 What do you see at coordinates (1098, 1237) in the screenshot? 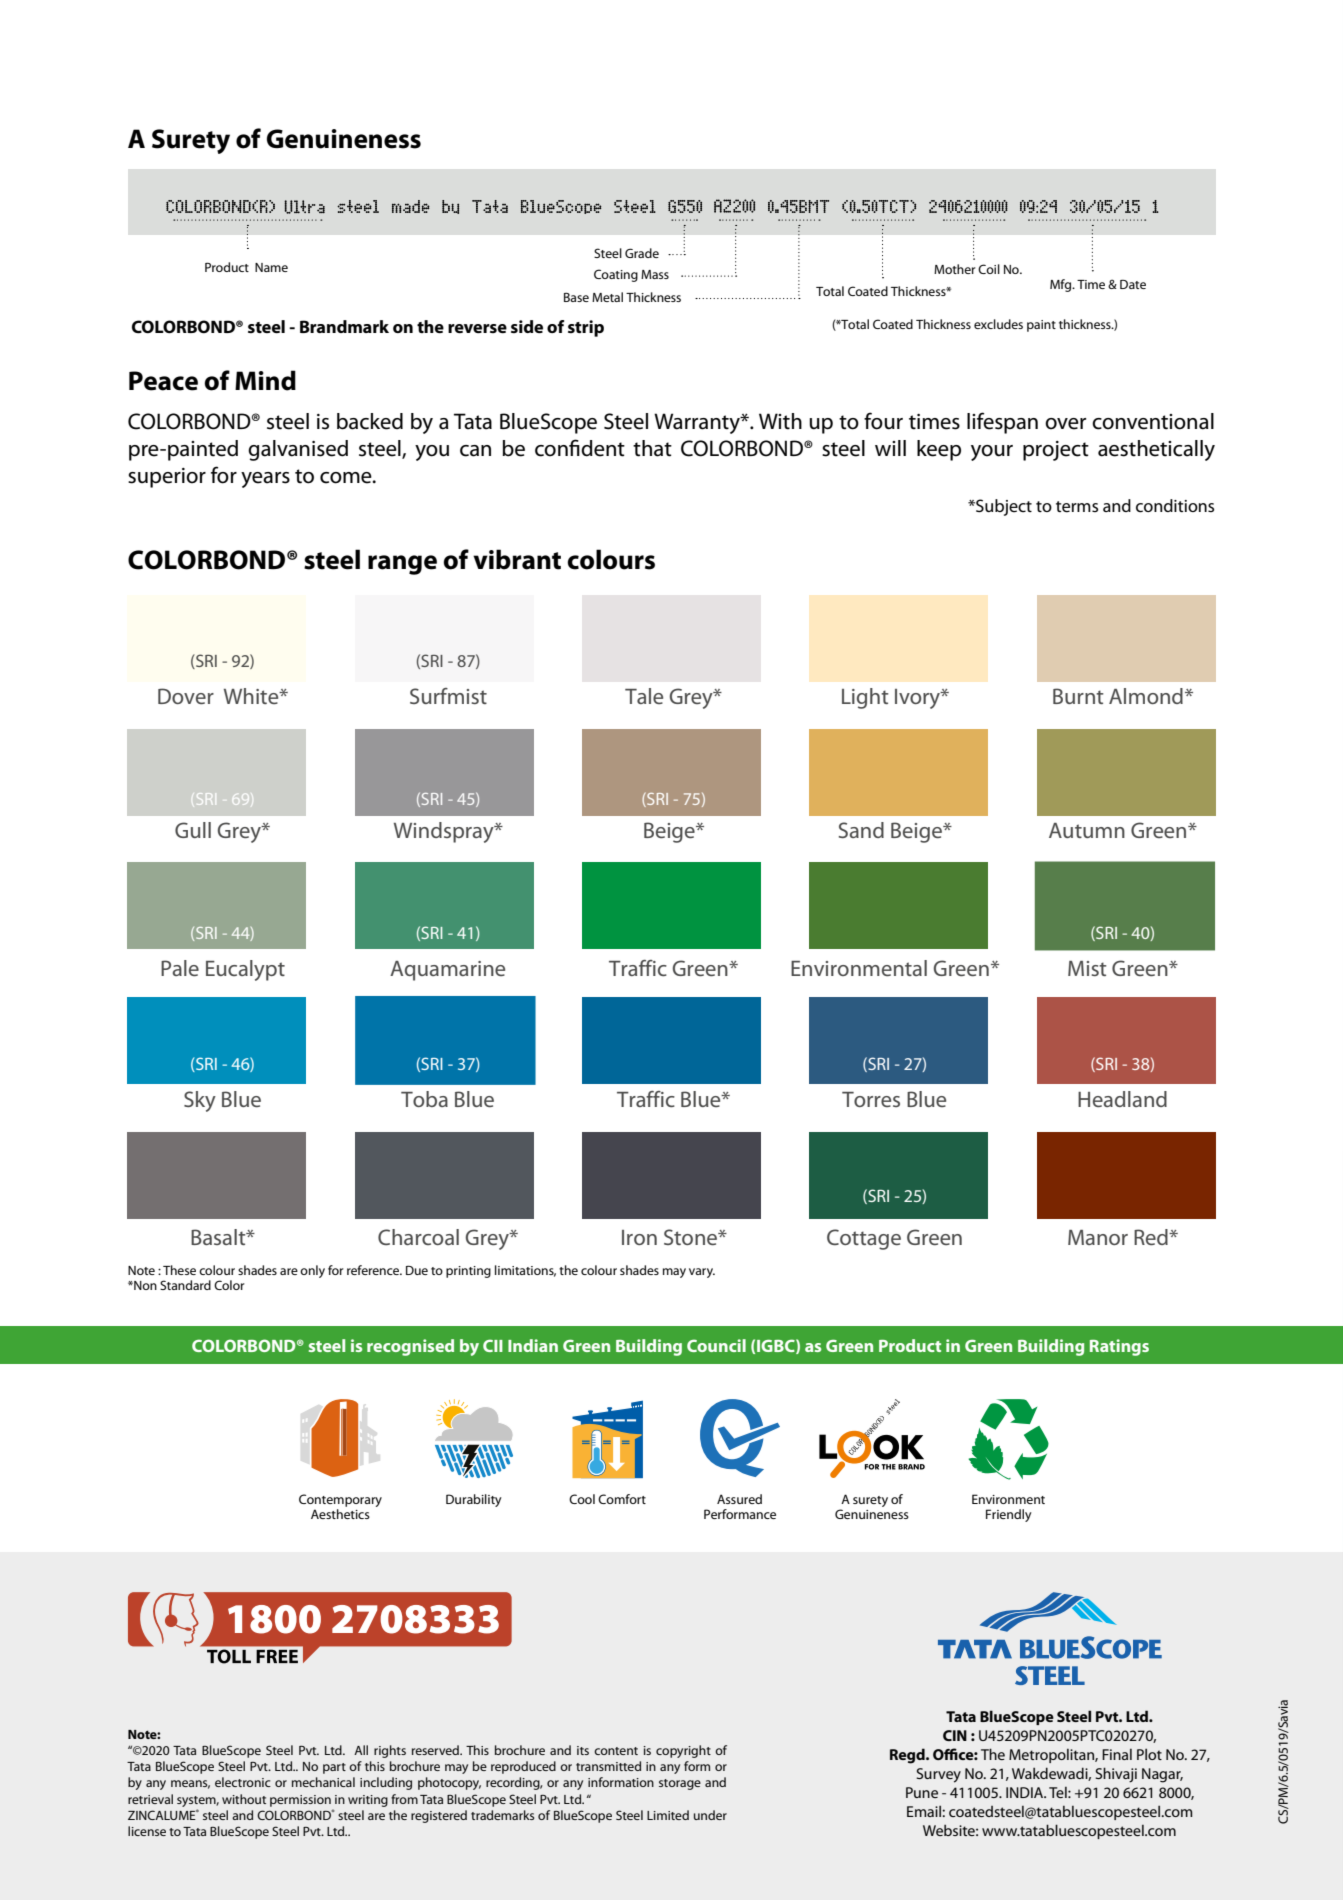
I see `Manor` at bounding box center [1098, 1237].
